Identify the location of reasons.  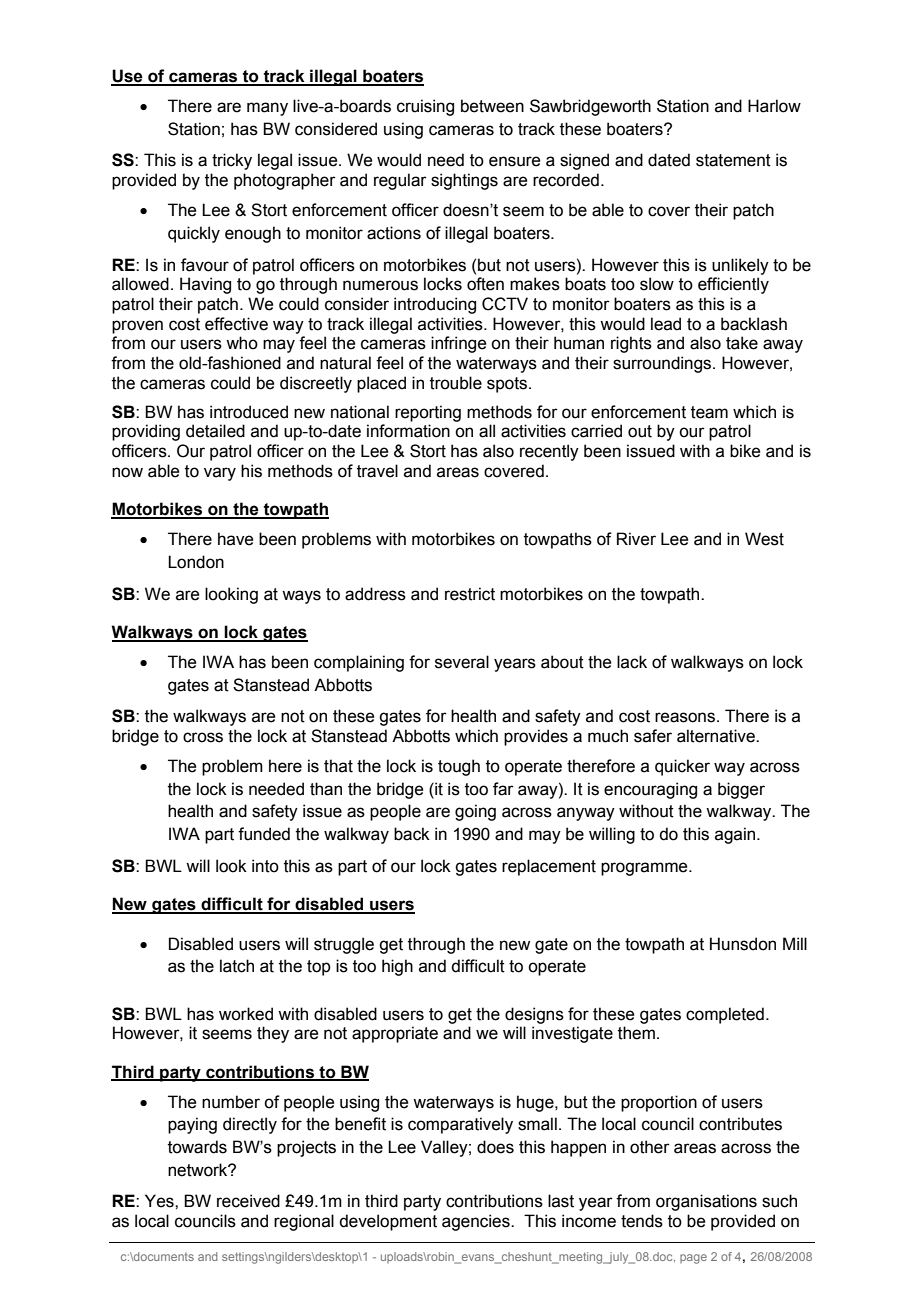
(685, 717).
